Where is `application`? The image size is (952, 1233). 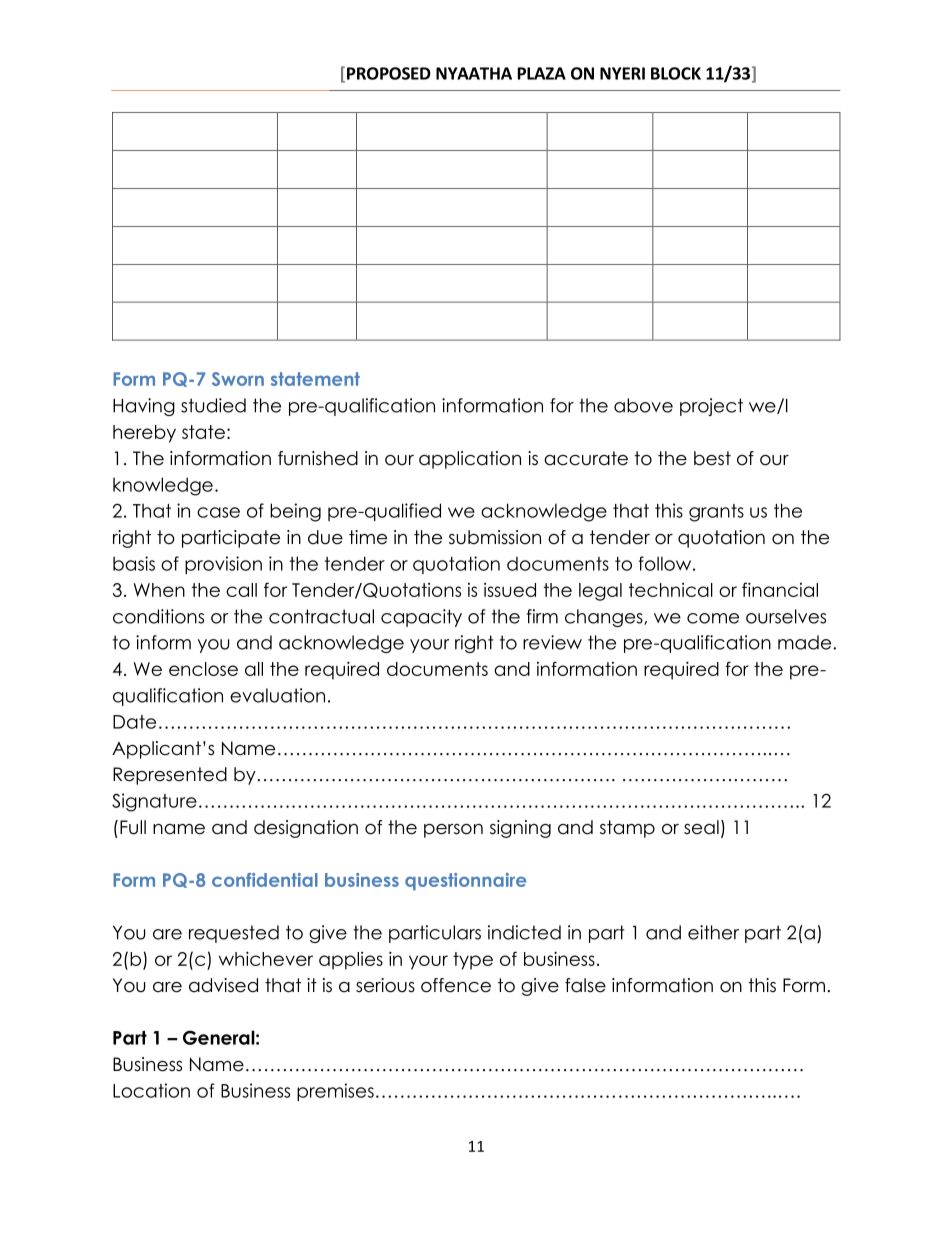 application is located at coordinates (470, 460).
